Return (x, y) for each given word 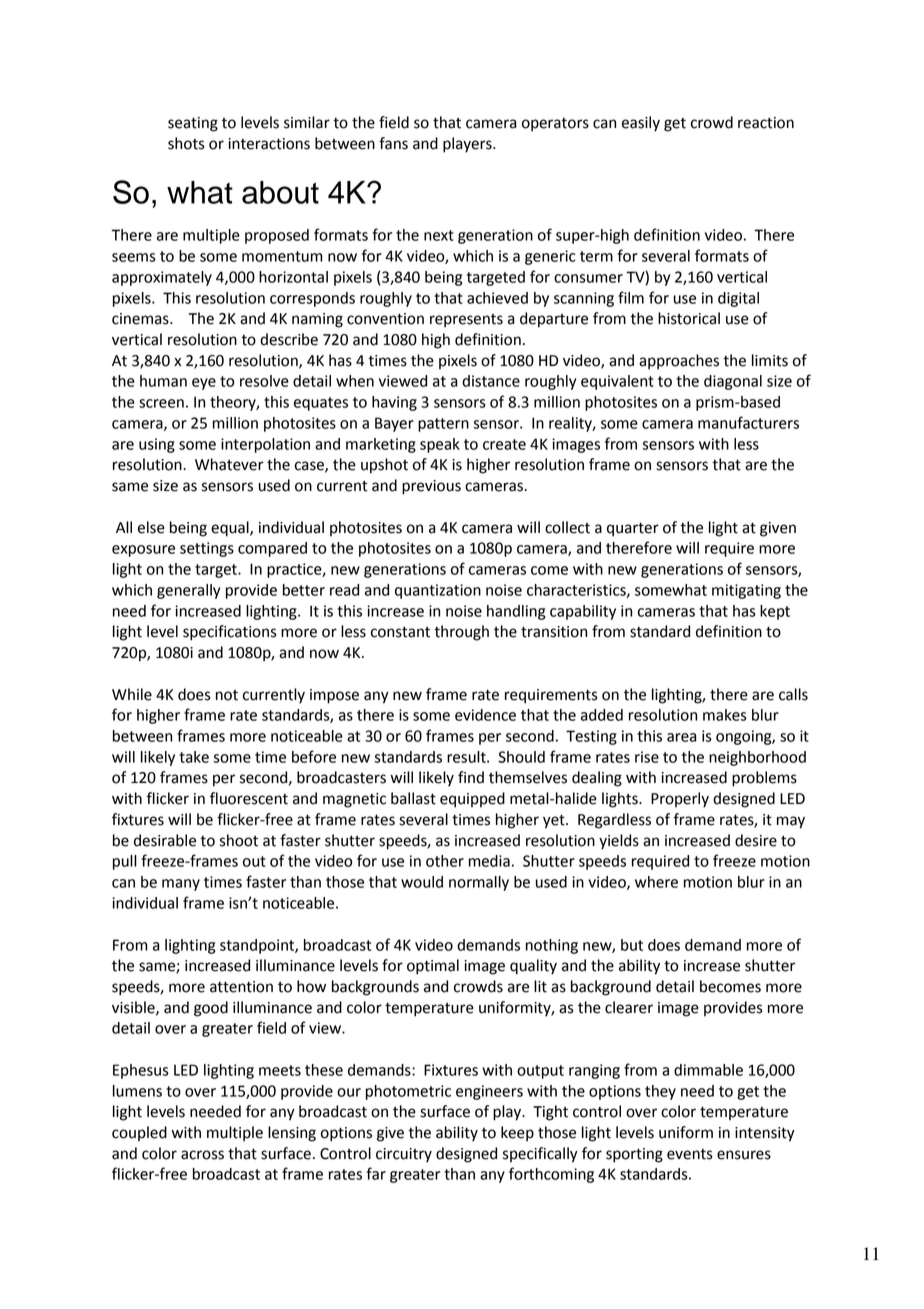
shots (186, 143)
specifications (230, 633)
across (202, 1155)
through (461, 633)
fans (393, 143)
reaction (766, 123)
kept (775, 612)
